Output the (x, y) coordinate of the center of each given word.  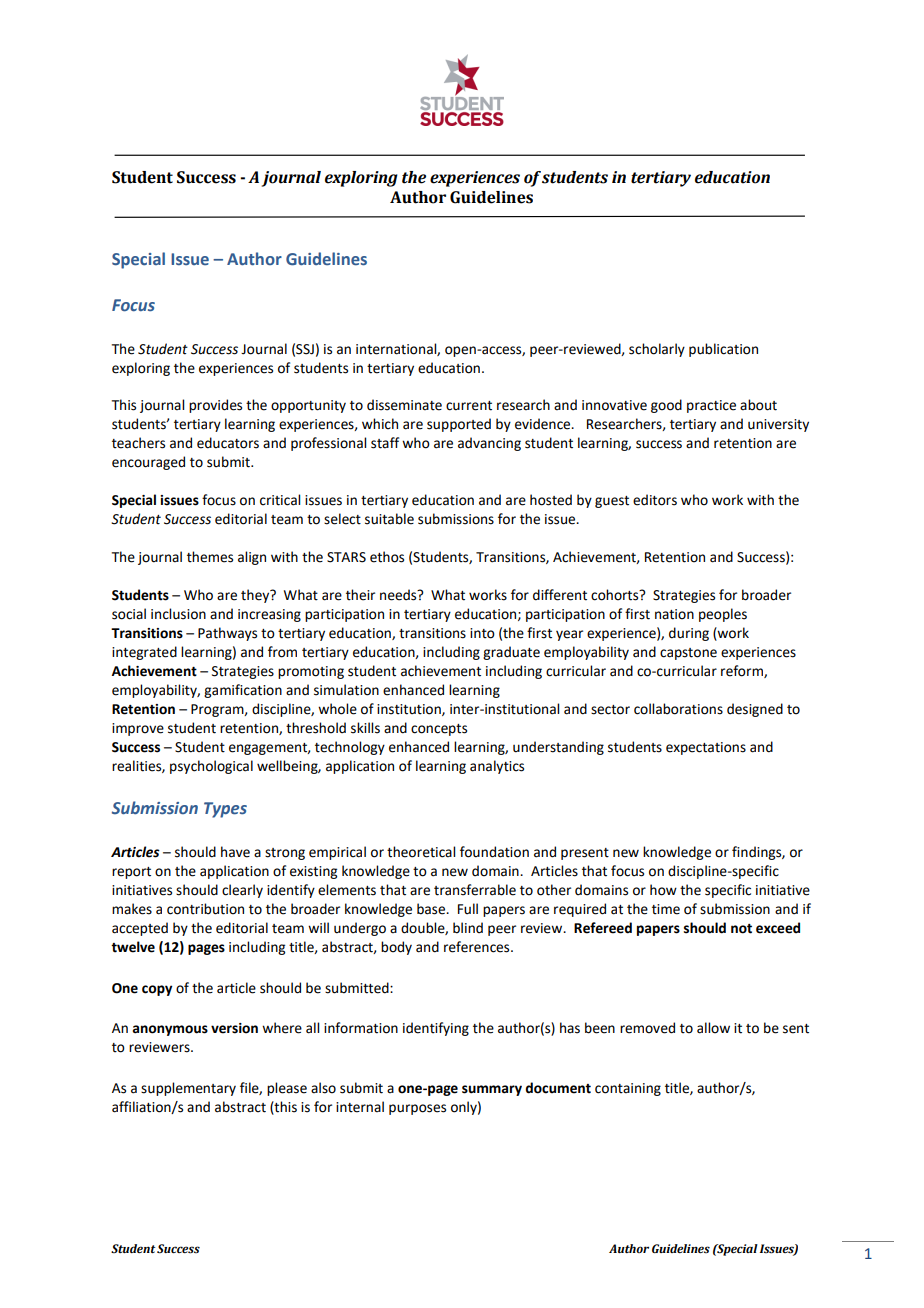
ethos (387, 557)
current (469, 406)
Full (468, 909)
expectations (706, 748)
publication (723, 350)
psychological (211, 767)
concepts (439, 730)
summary (492, 1090)
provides (215, 406)
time (666, 909)
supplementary (188, 1089)
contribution (205, 909)
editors (655, 500)
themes (210, 557)
